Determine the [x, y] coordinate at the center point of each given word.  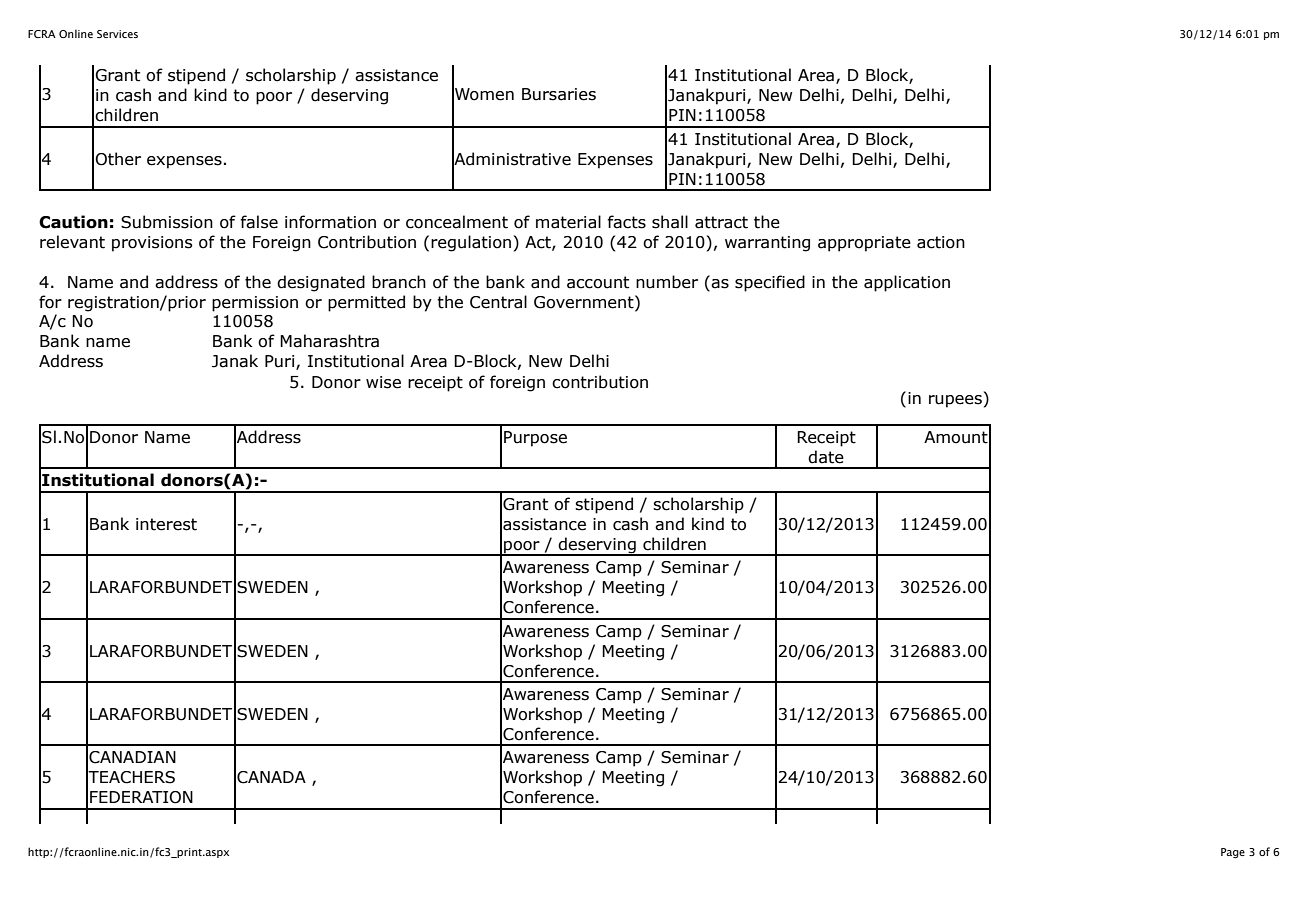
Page [1233, 853]
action [941, 242]
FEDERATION [141, 797]
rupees [955, 401]
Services [117, 34]
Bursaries [559, 94]
